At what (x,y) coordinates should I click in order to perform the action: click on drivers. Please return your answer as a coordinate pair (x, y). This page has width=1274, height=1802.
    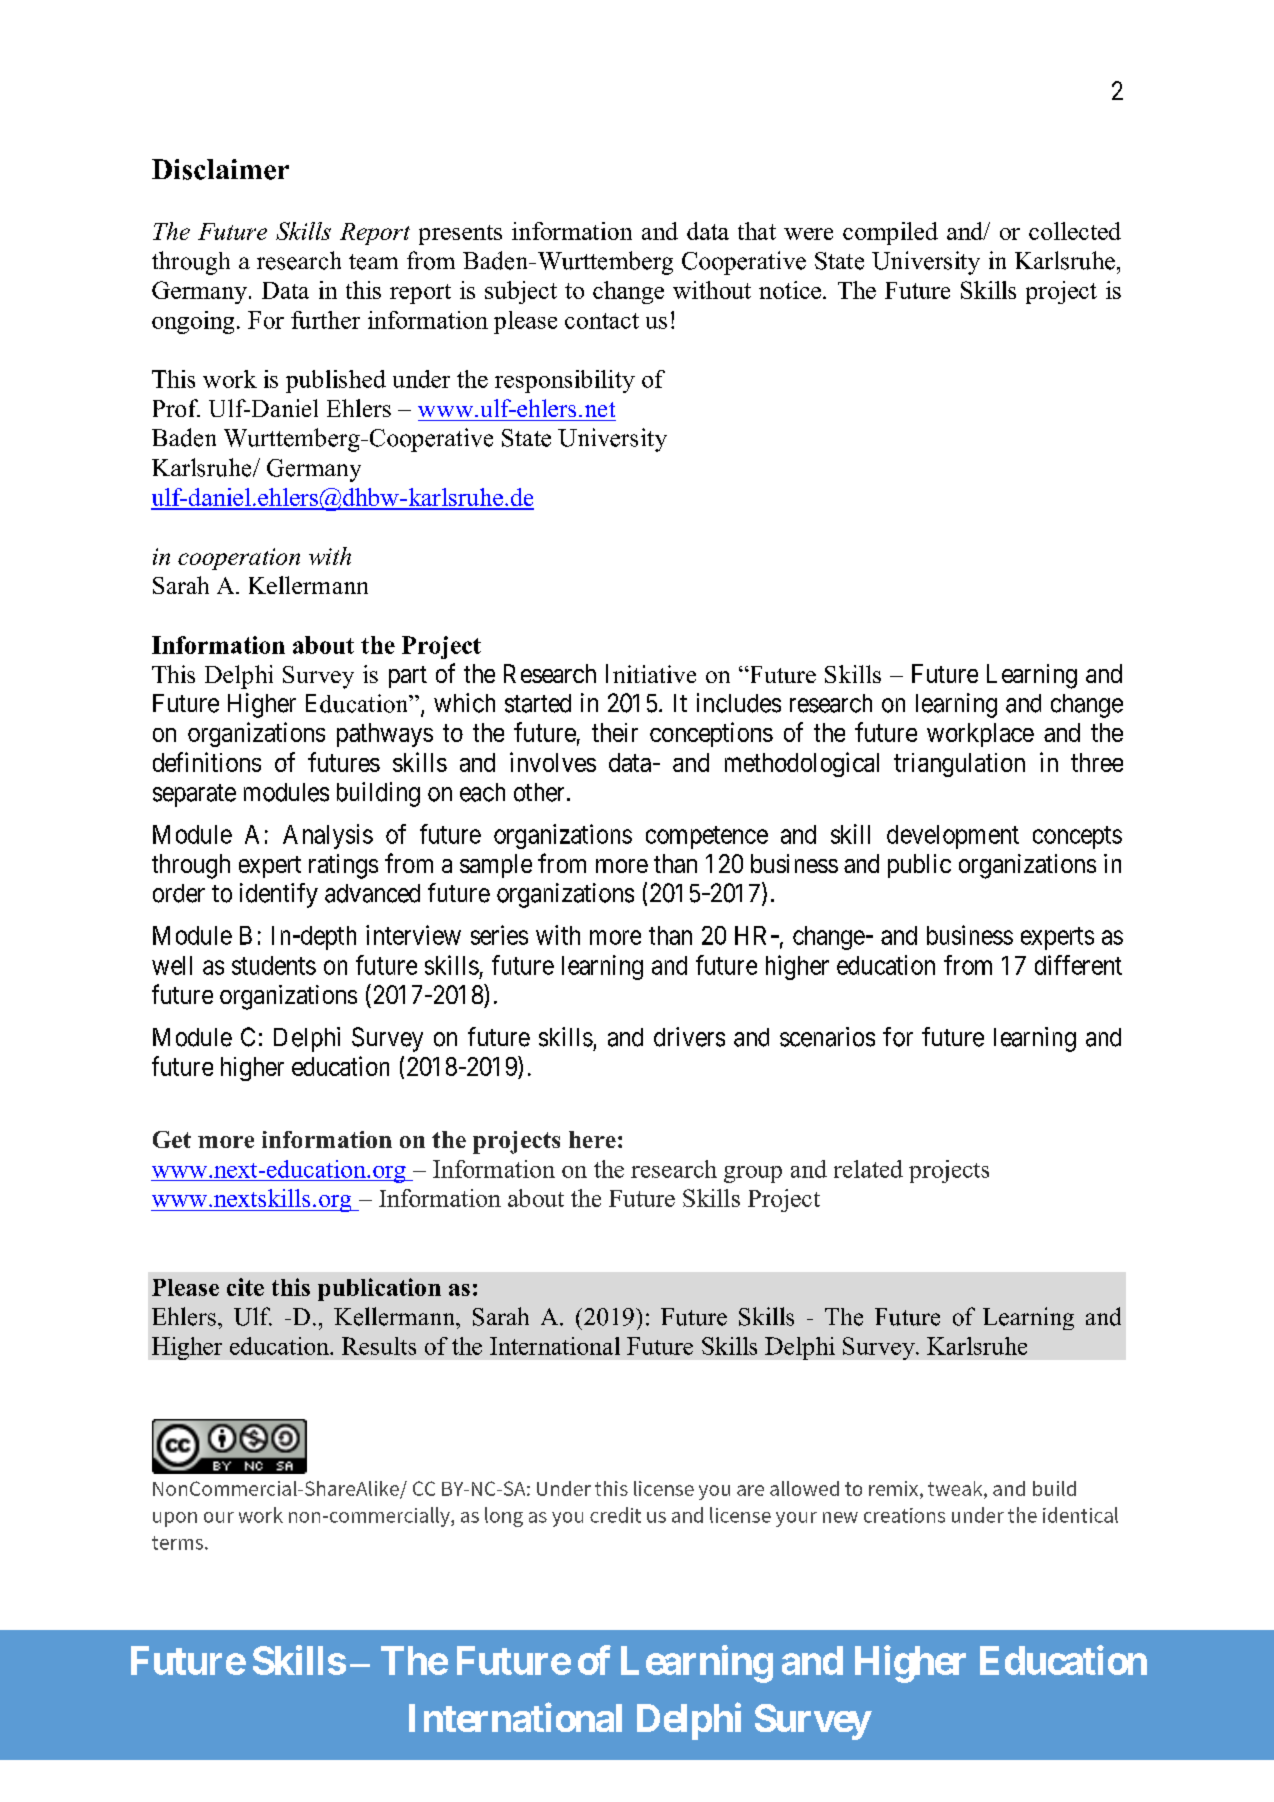
    Looking at the image, I should click on (689, 1037).
